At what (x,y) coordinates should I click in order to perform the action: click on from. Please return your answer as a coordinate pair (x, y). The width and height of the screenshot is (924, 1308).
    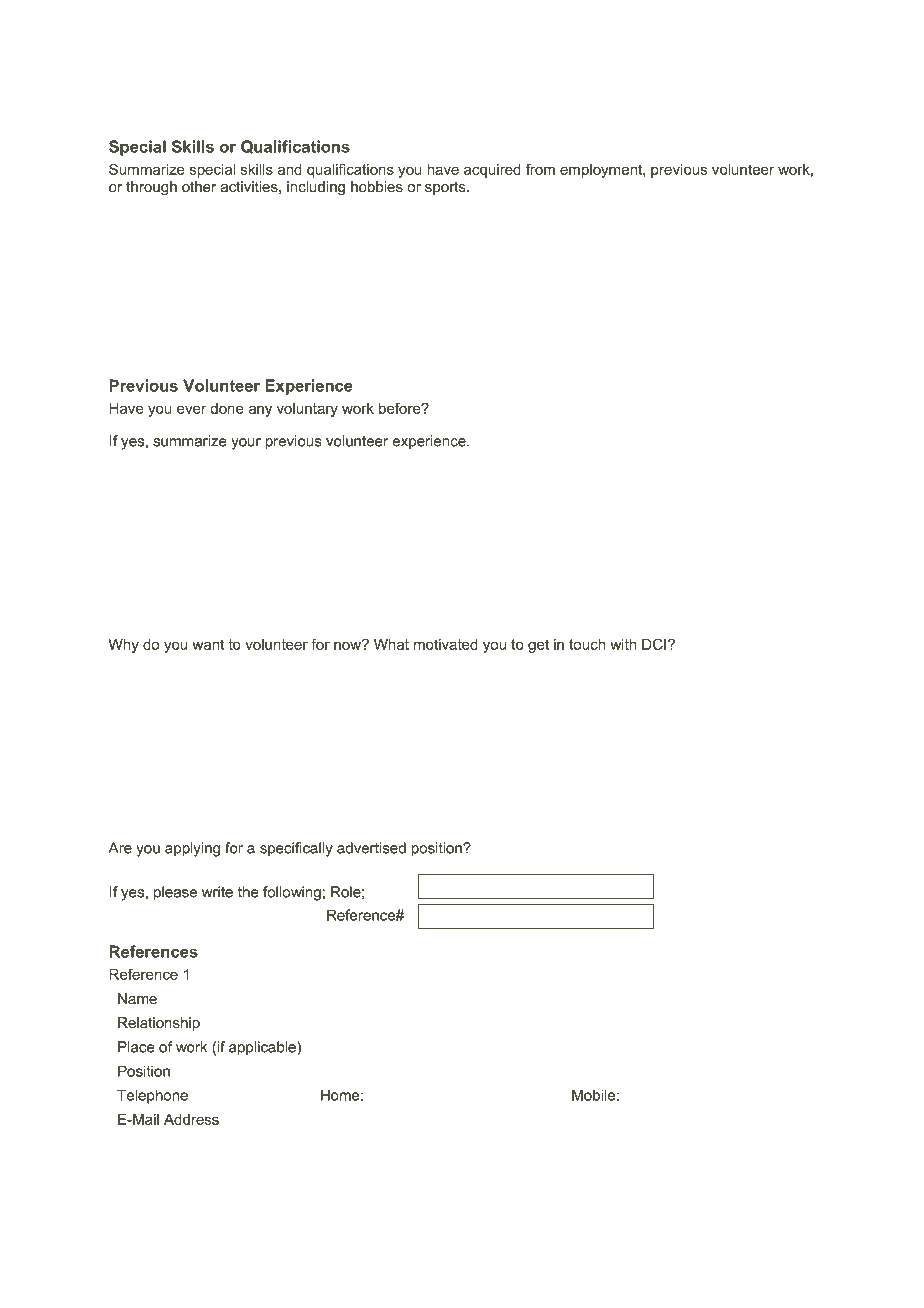
    Looking at the image, I should click on (540, 169).
